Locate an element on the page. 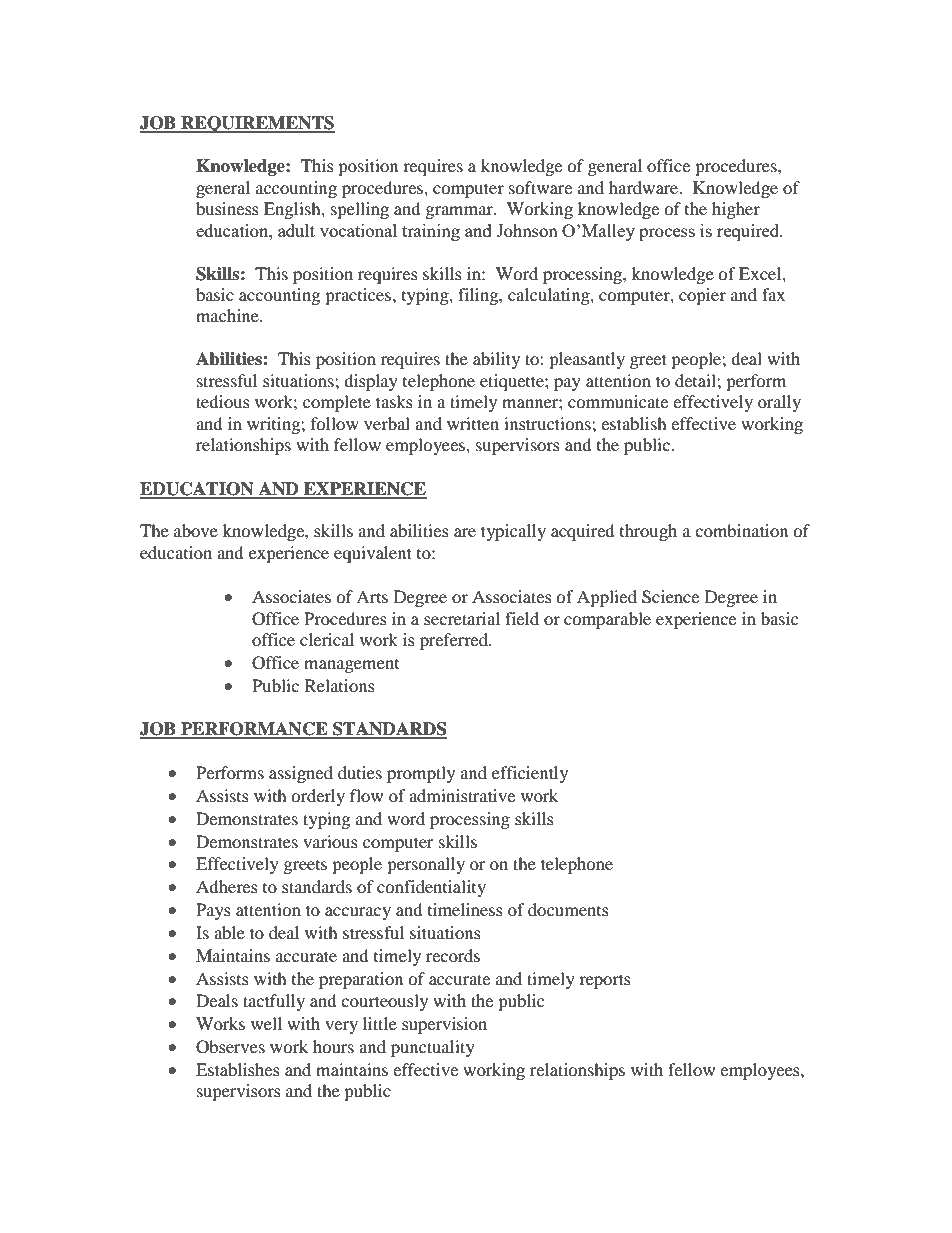 The image size is (952, 1233). software is located at coordinates (540, 187).
